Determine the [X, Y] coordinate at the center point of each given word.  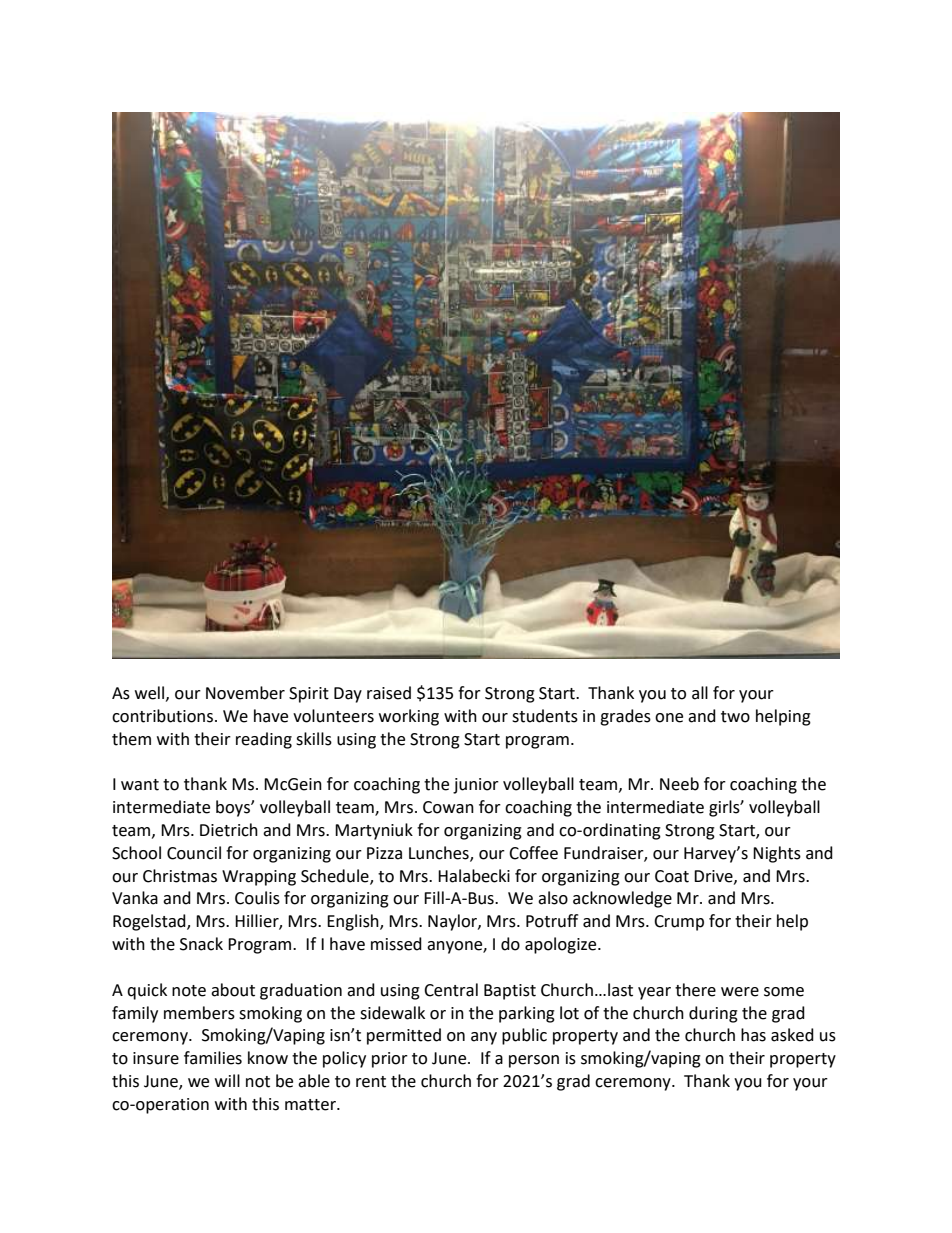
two [735, 717]
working [409, 717]
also [553, 898]
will [227, 1080]
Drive [714, 877]
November [245, 693]
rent [371, 1082]
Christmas [180, 876]
